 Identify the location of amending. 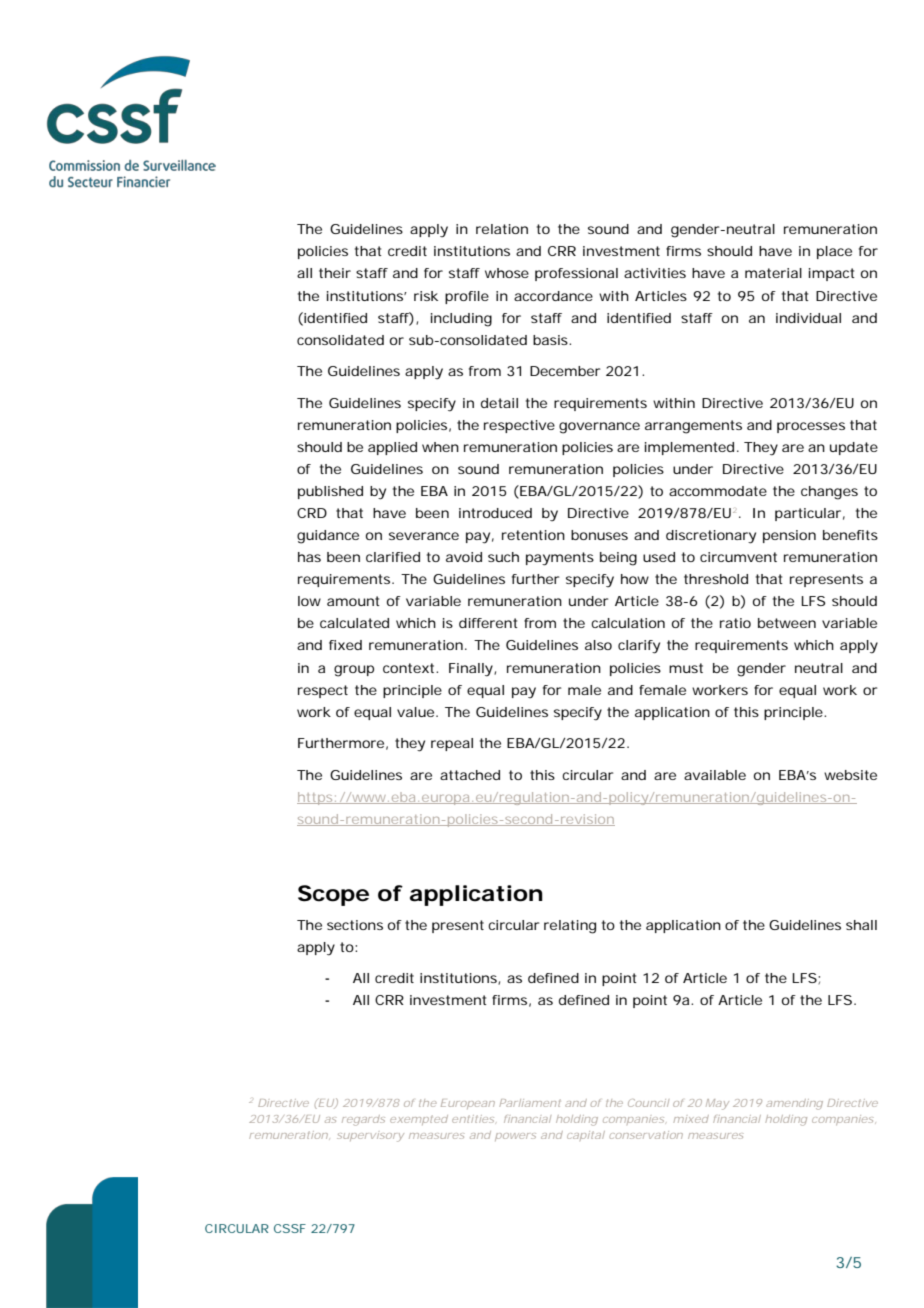
(794, 1104).
